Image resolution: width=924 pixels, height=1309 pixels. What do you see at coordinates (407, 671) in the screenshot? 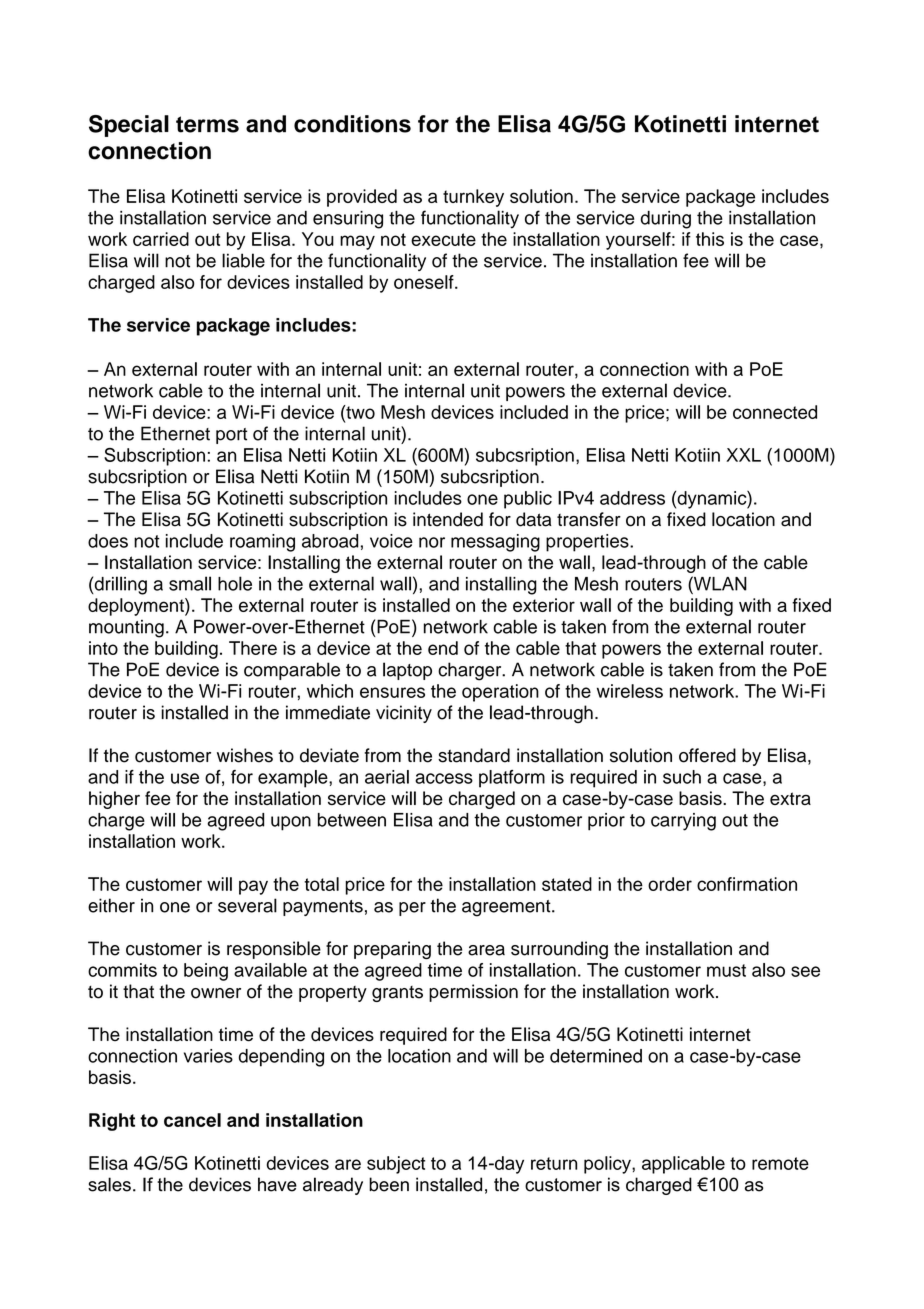
I see `laptop` at bounding box center [407, 671].
